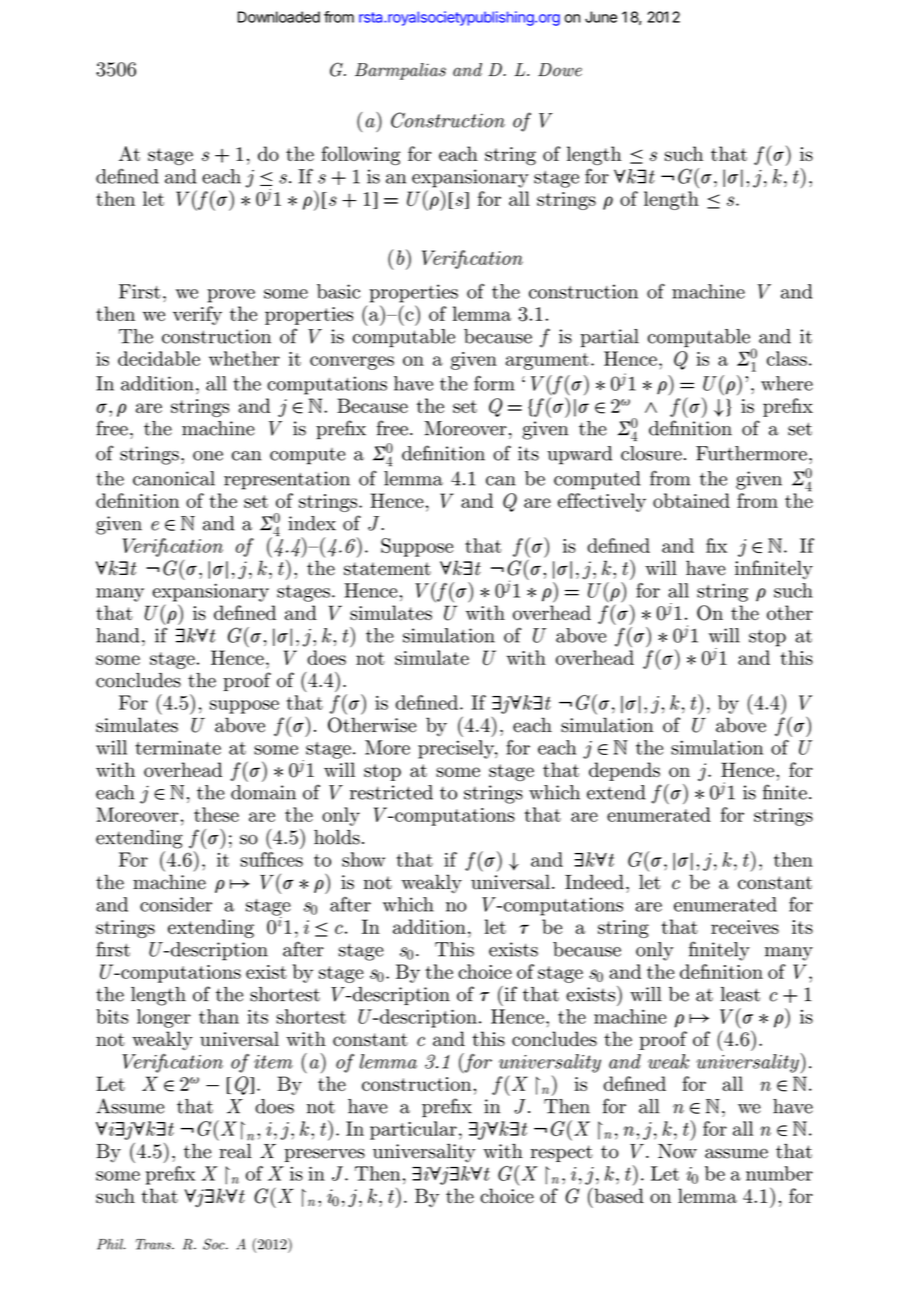  I want to click on verify, so click(197, 315).
